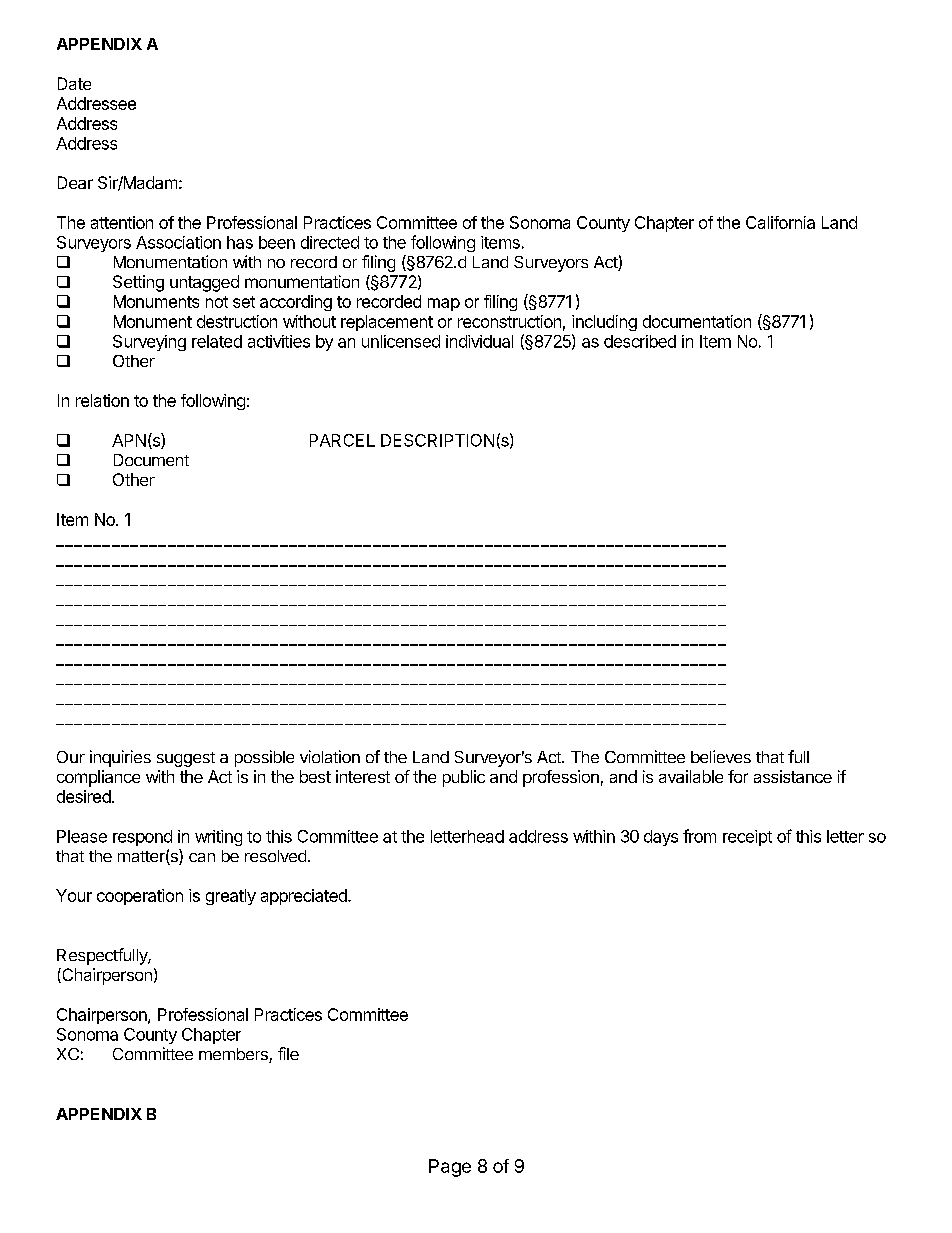  What do you see at coordinates (691, 776) in the document?
I see `available` at bounding box center [691, 776].
